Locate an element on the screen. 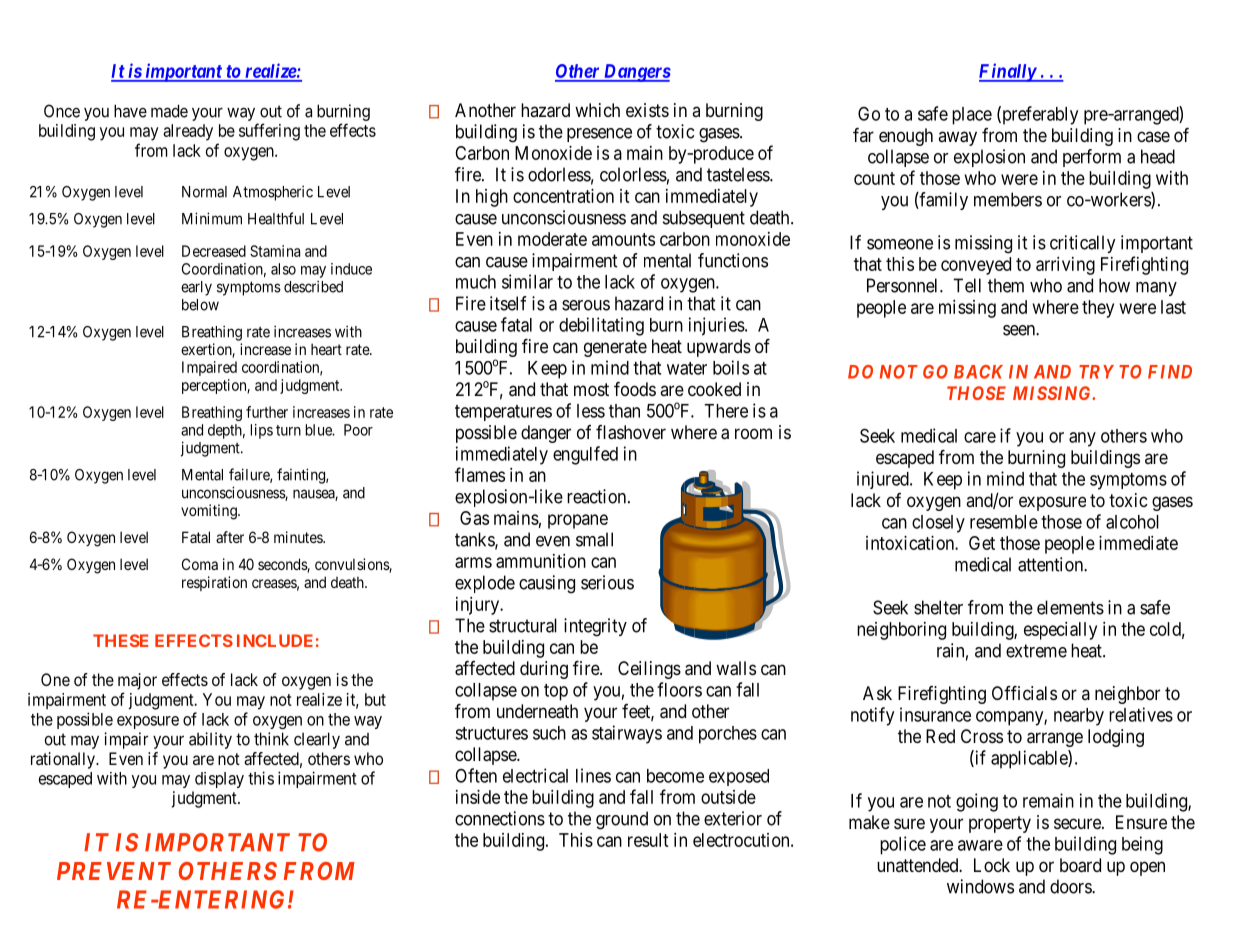 The image size is (1233, 952). already is located at coordinates (188, 132).
